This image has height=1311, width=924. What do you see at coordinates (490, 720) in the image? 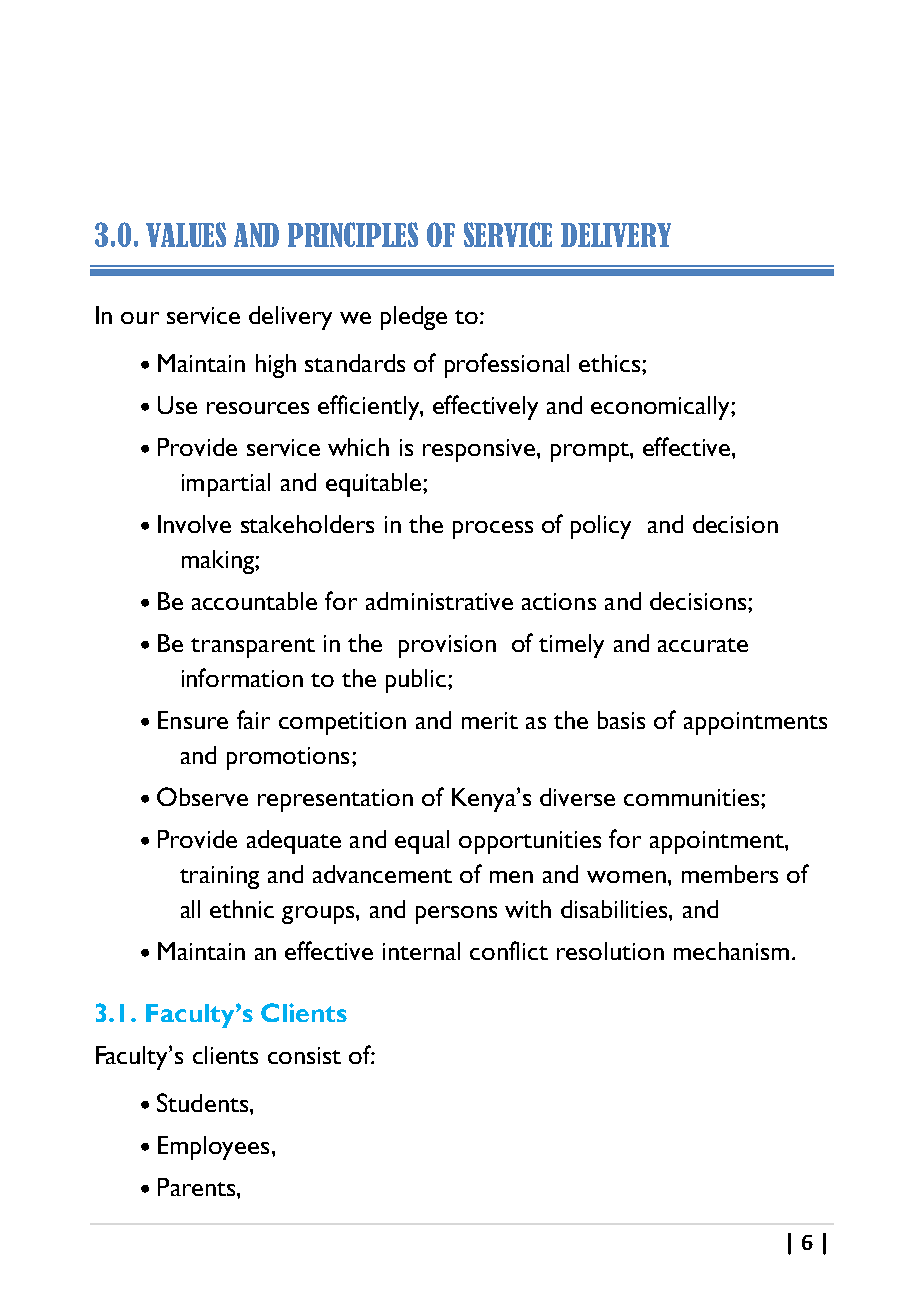
I see `merit` at bounding box center [490, 720].
